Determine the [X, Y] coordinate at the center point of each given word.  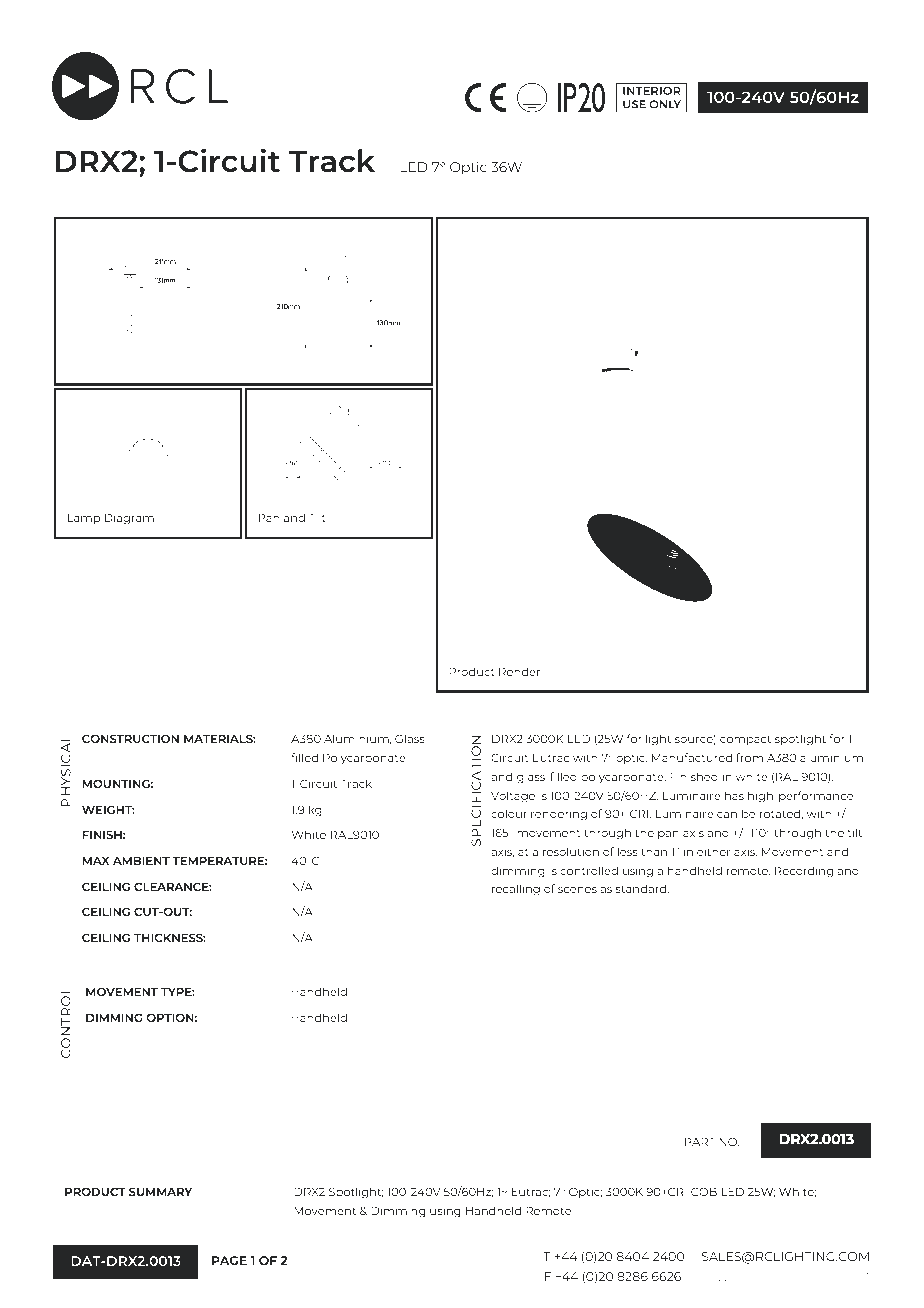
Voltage [513, 797]
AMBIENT [141, 861]
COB [704, 1192]
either [713, 851]
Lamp [84, 519]
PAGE [229, 1260]
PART [700, 1142]
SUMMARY [160, 1191]
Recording [804, 872]
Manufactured [692, 757]
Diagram [129, 519]
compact [745, 740]
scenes [577, 890]
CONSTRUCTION [130, 738]
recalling [516, 890]
